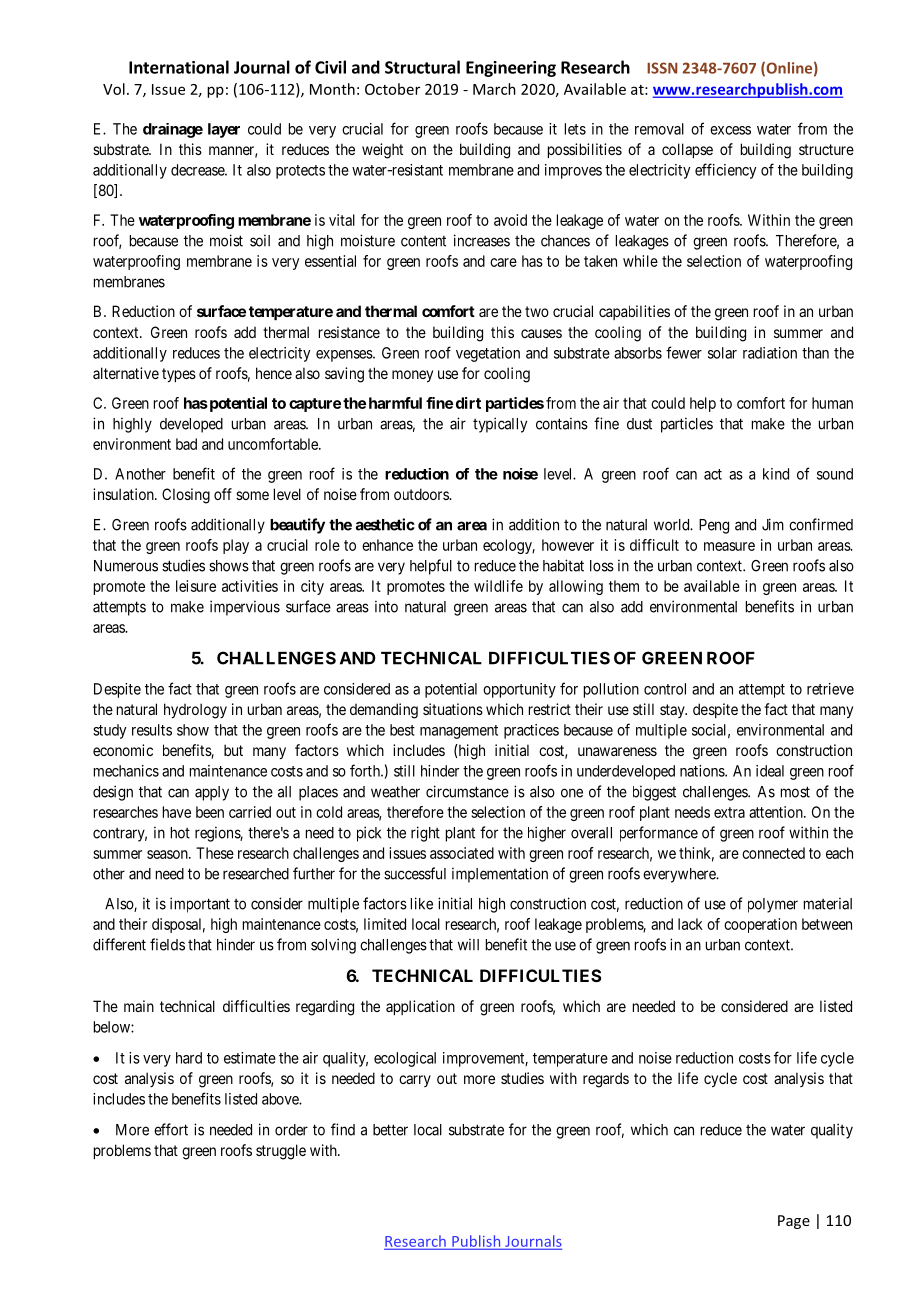 The height and width of the image is (1307, 924). What do you see at coordinates (390, 1130) in the image?
I see `better` at bounding box center [390, 1130].
